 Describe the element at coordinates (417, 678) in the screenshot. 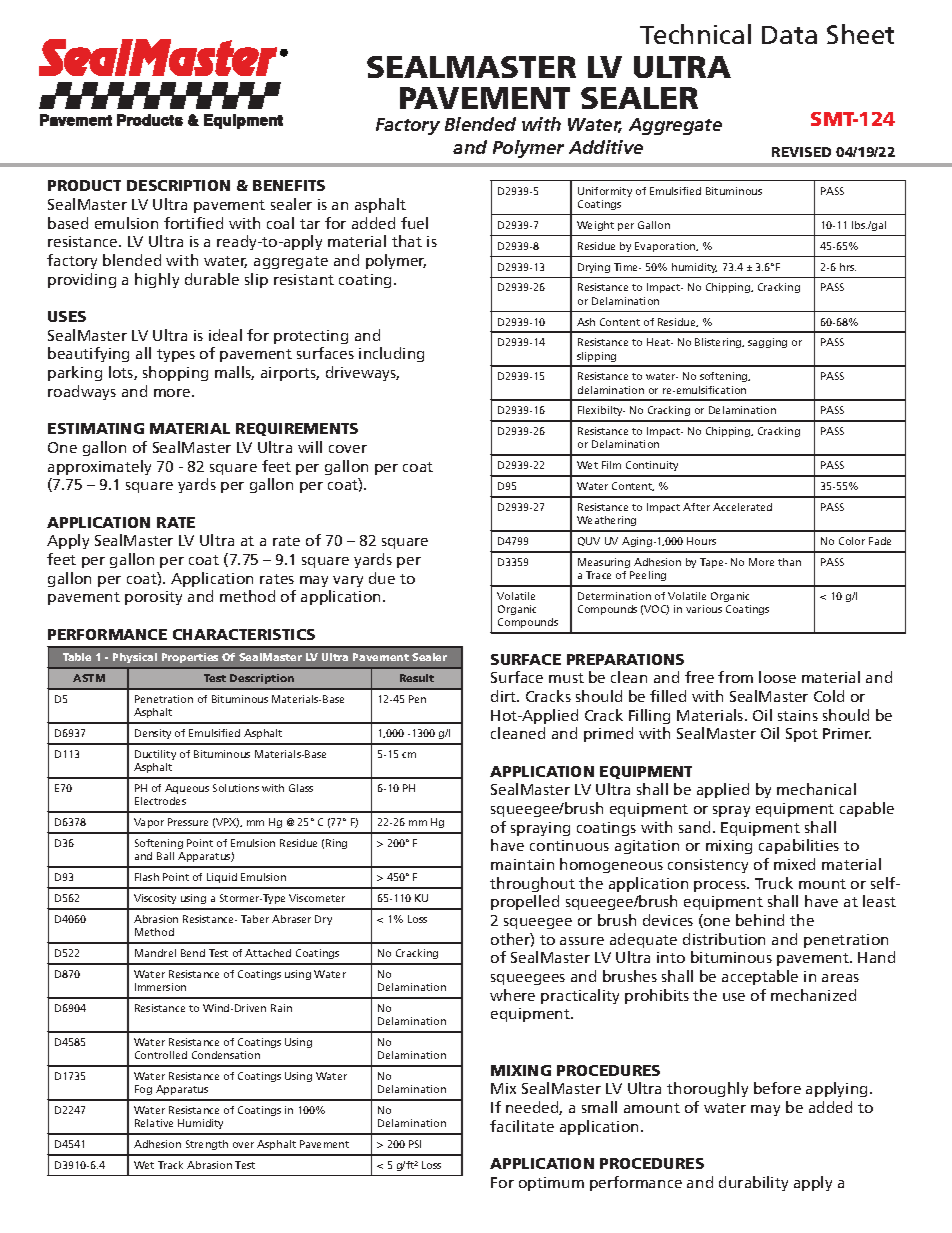

I see `Result` at that location.
